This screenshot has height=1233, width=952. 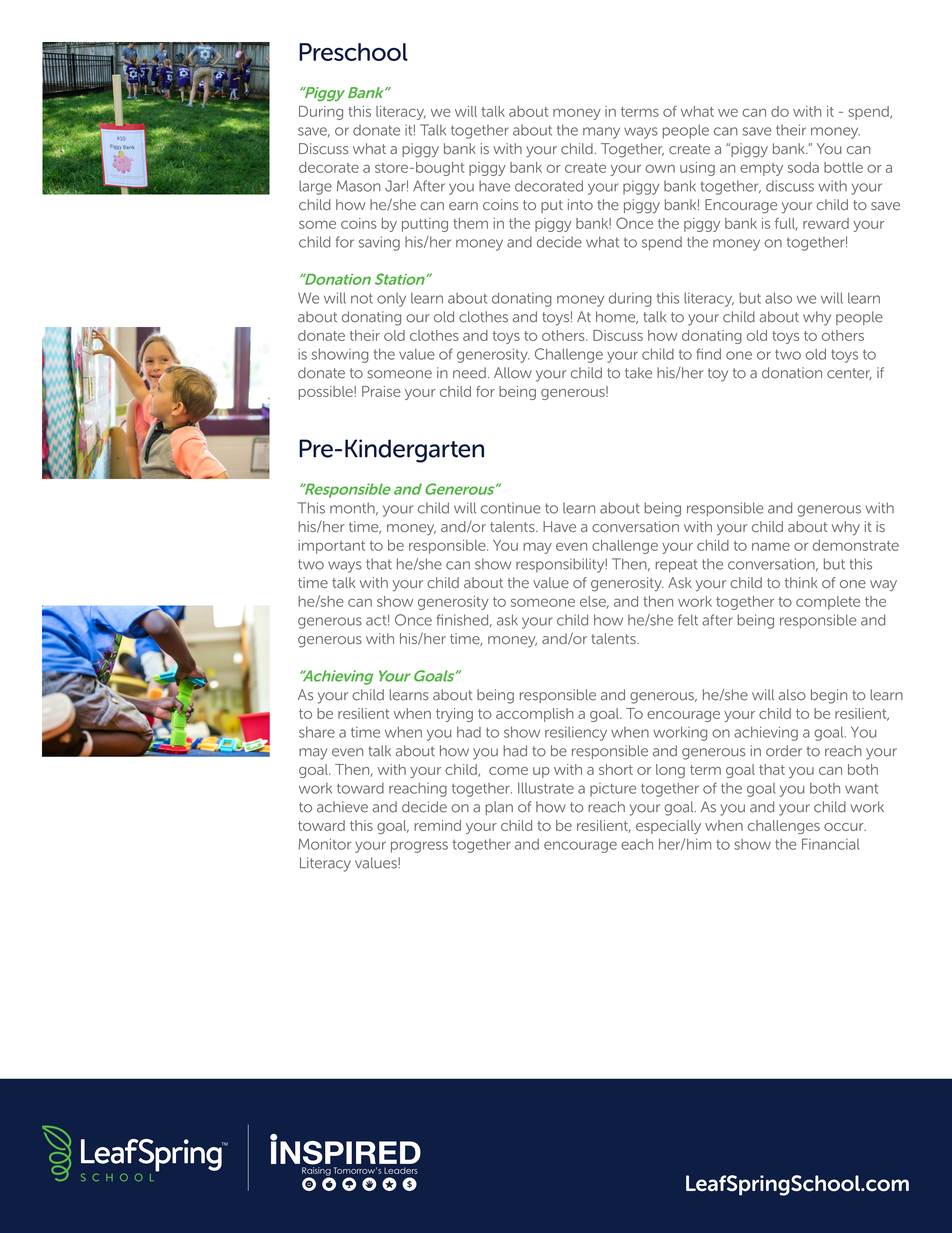 I want to click on center, so click(x=849, y=374).
